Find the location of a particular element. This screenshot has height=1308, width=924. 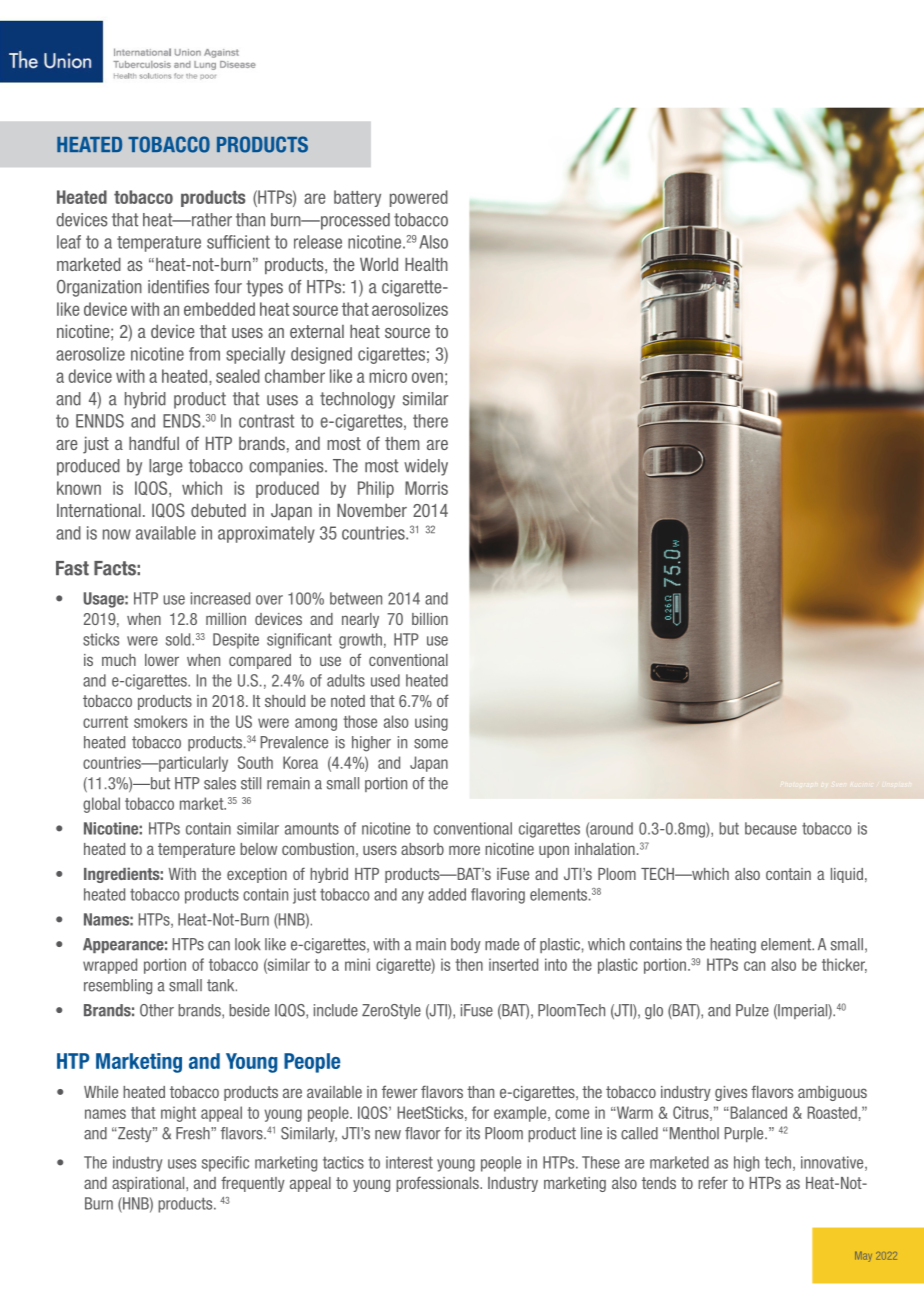

added is located at coordinates (447, 894).
